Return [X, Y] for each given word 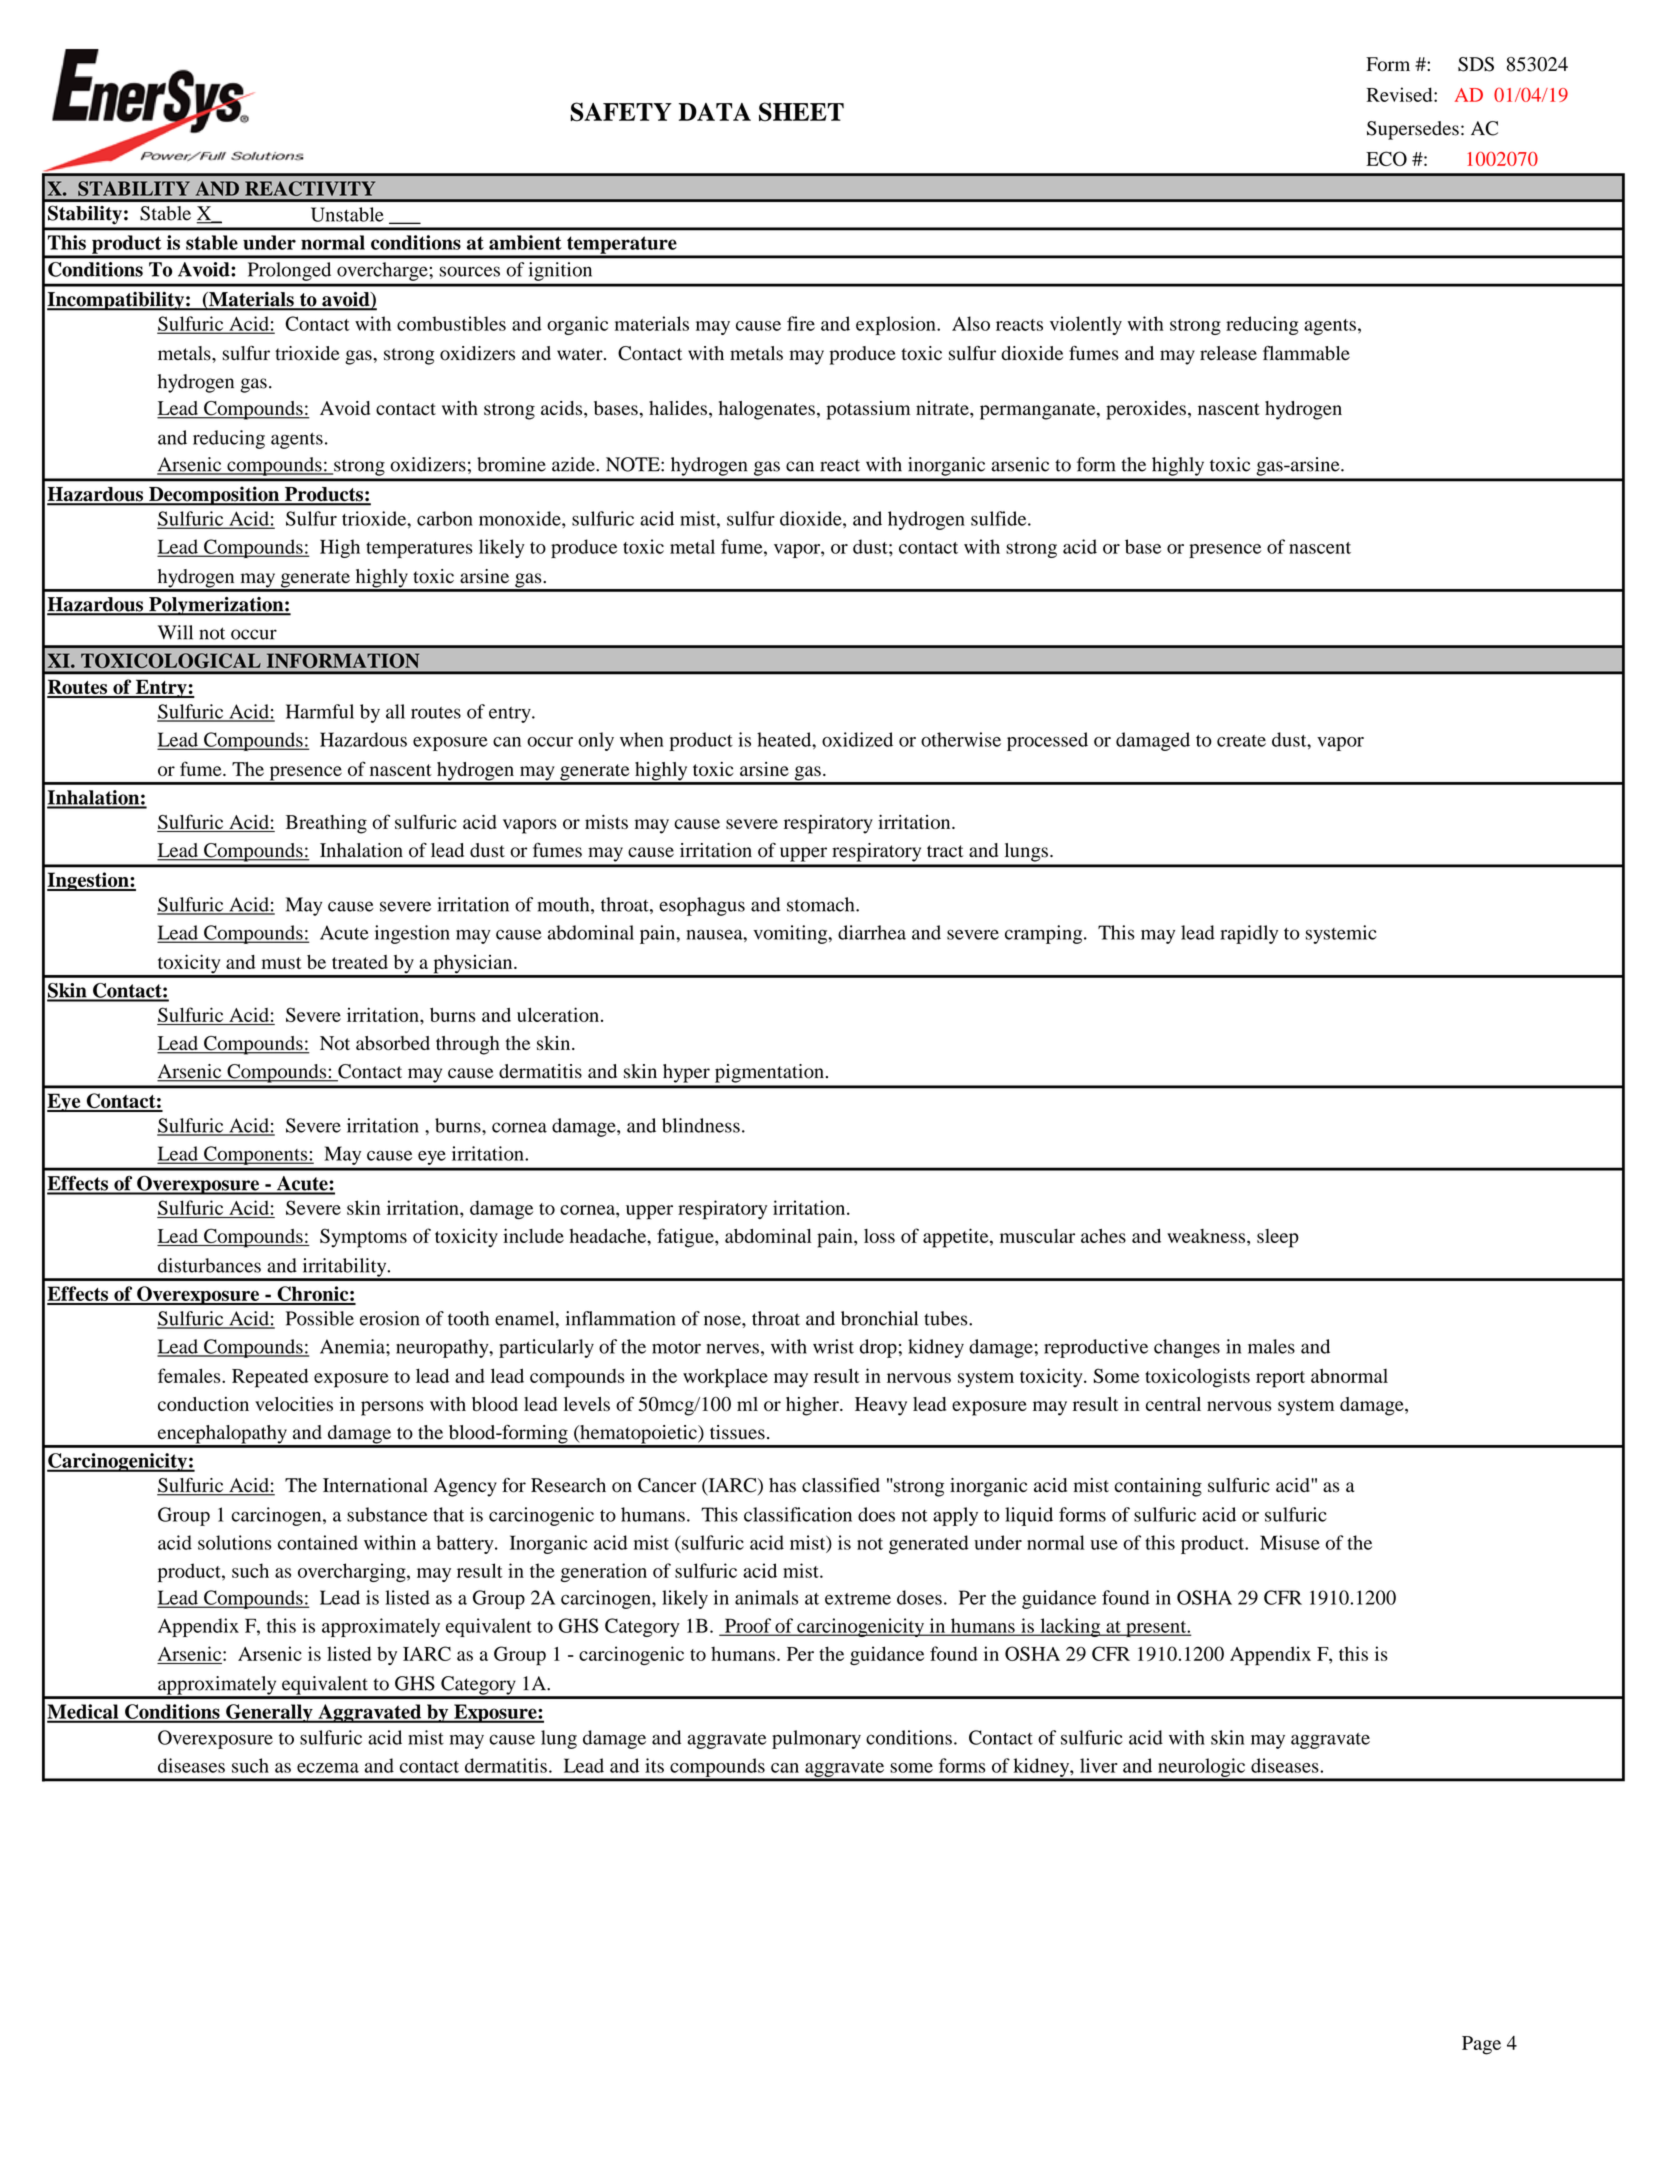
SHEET [801, 112]
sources [469, 271]
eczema [328, 1768]
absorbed [393, 1043]
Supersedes [1413, 130]
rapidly [1249, 934]
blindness [701, 1125]
